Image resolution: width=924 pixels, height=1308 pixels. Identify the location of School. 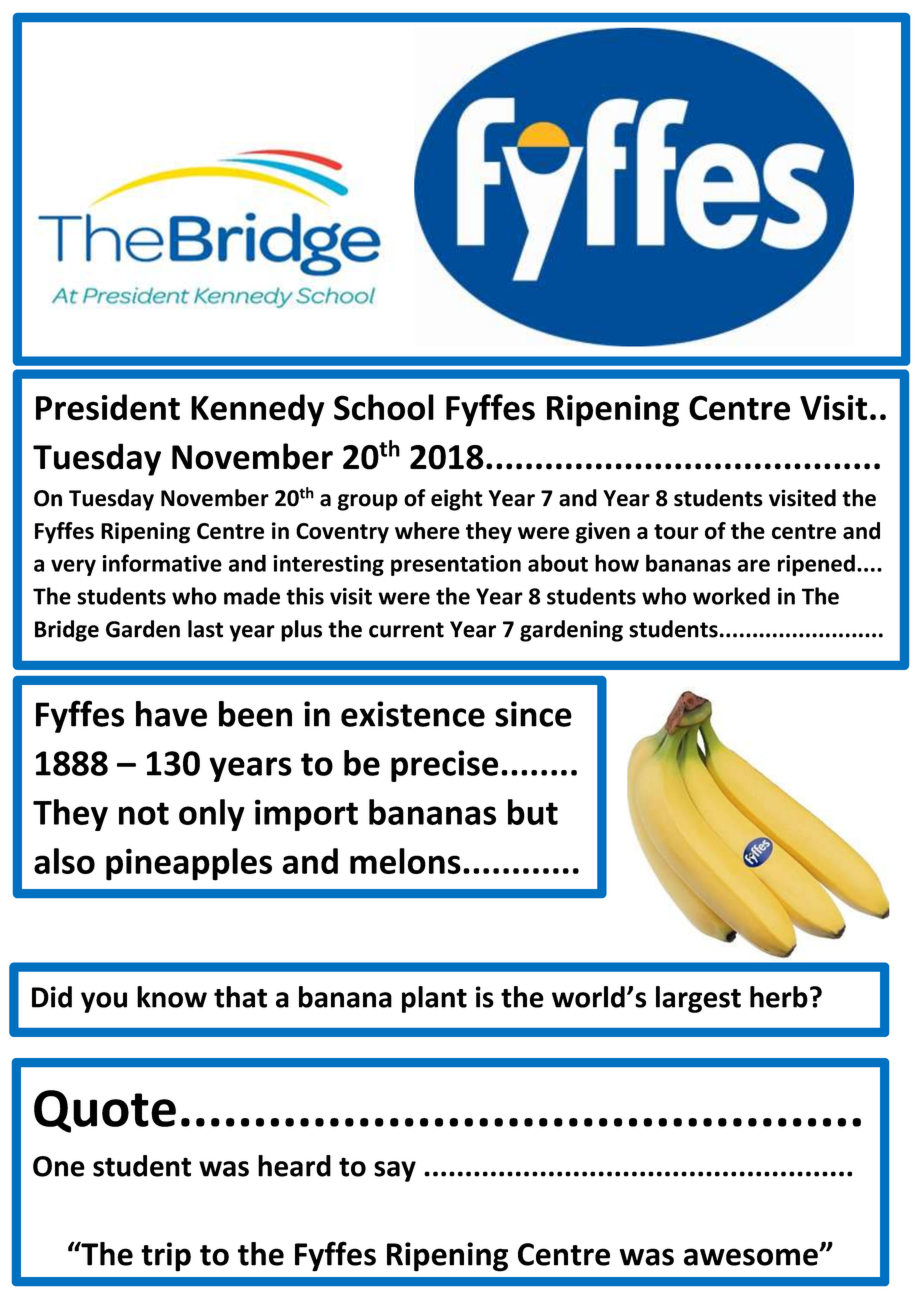
(384, 407).
